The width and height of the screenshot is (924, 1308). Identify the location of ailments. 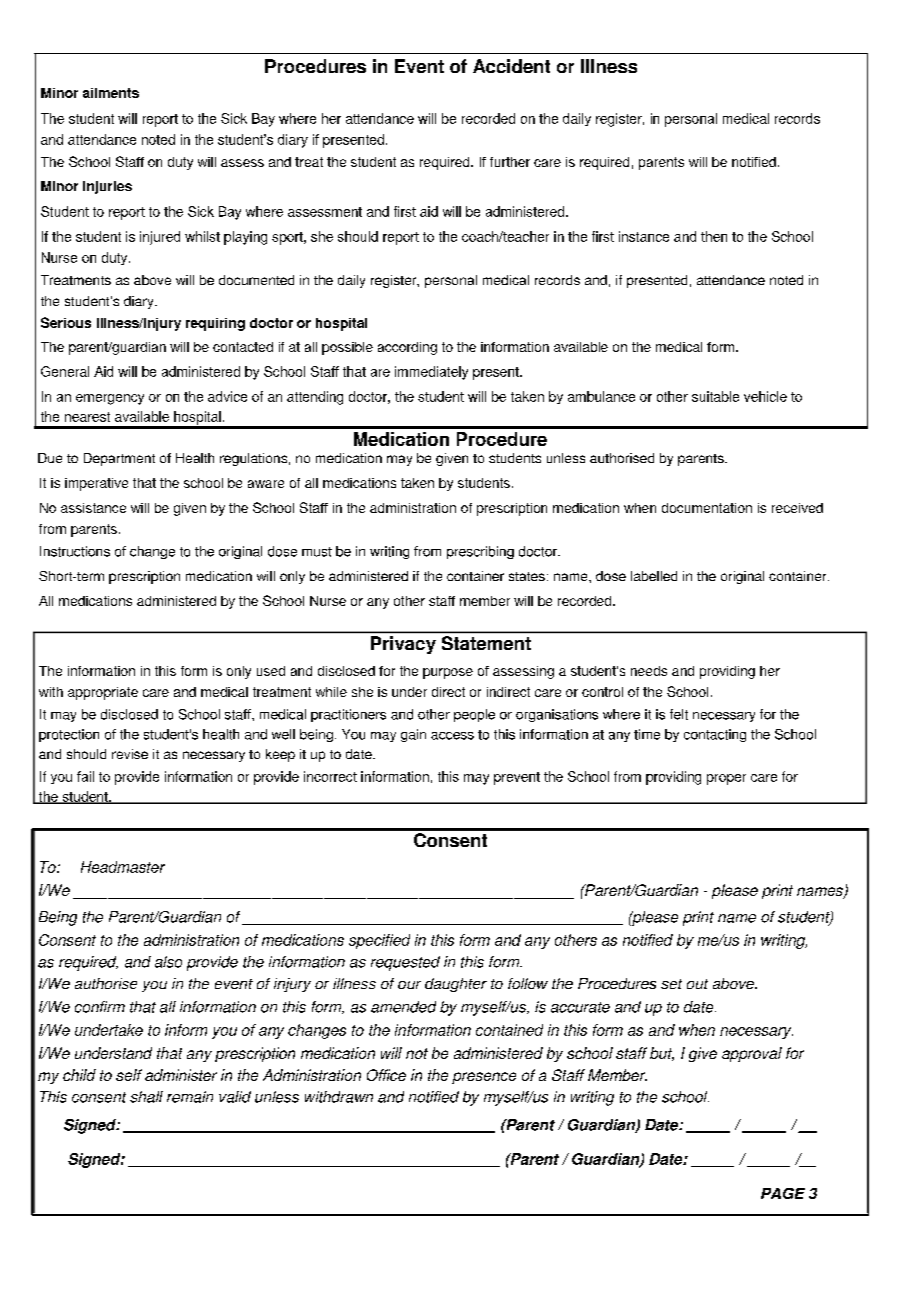
(111, 93).
